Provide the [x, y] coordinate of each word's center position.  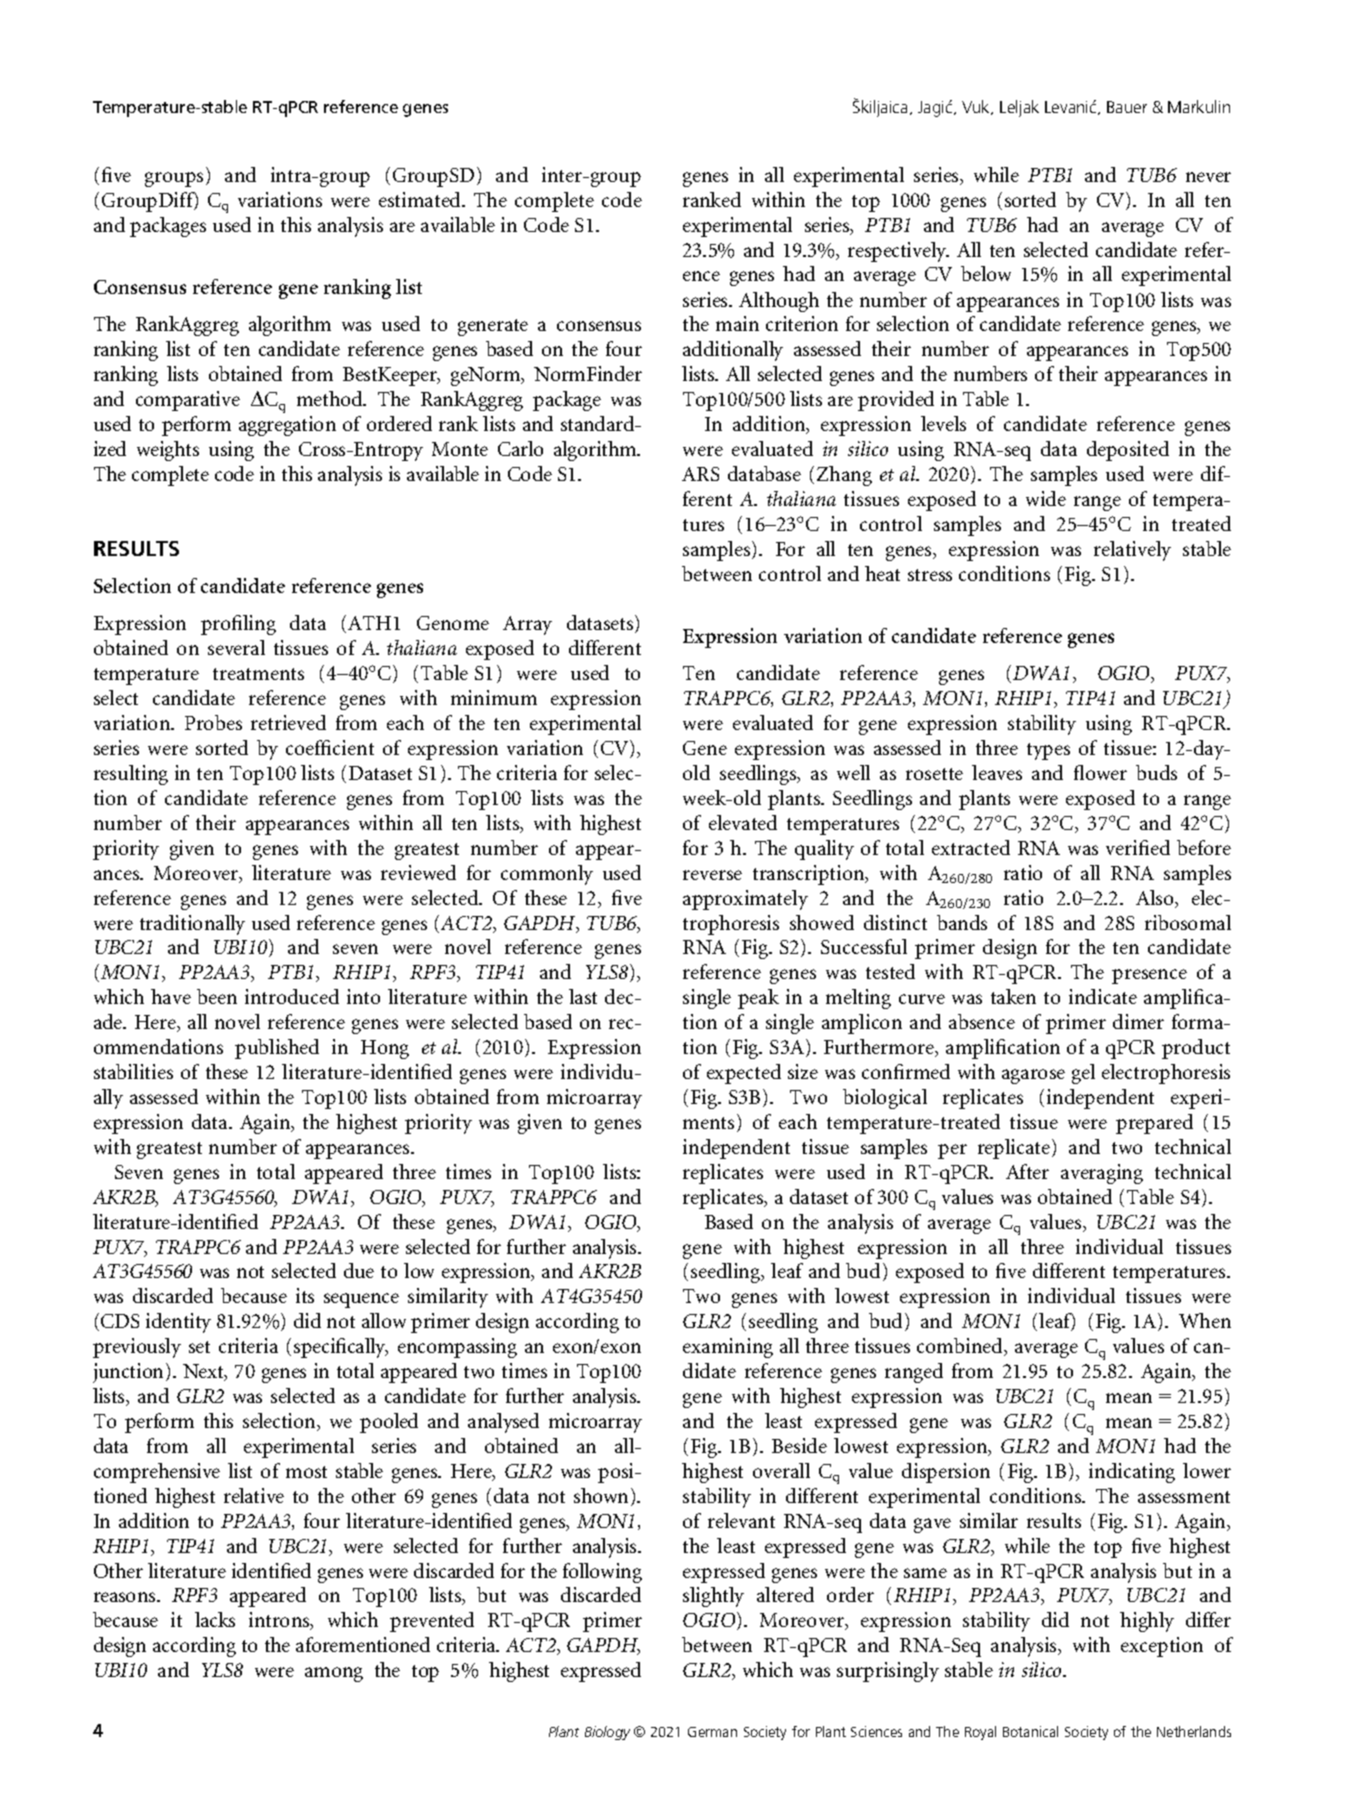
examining [728, 1348]
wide [1046, 498]
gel [1083, 1074]
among [334, 1674]
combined [961, 1347]
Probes [213, 722]
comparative [188, 401]
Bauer [1127, 107]
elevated [743, 822]
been [217, 996]
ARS [700, 474]
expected [744, 1074]
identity [178, 1323]
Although [779, 302]
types [1048, 751]
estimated [421, 199]
